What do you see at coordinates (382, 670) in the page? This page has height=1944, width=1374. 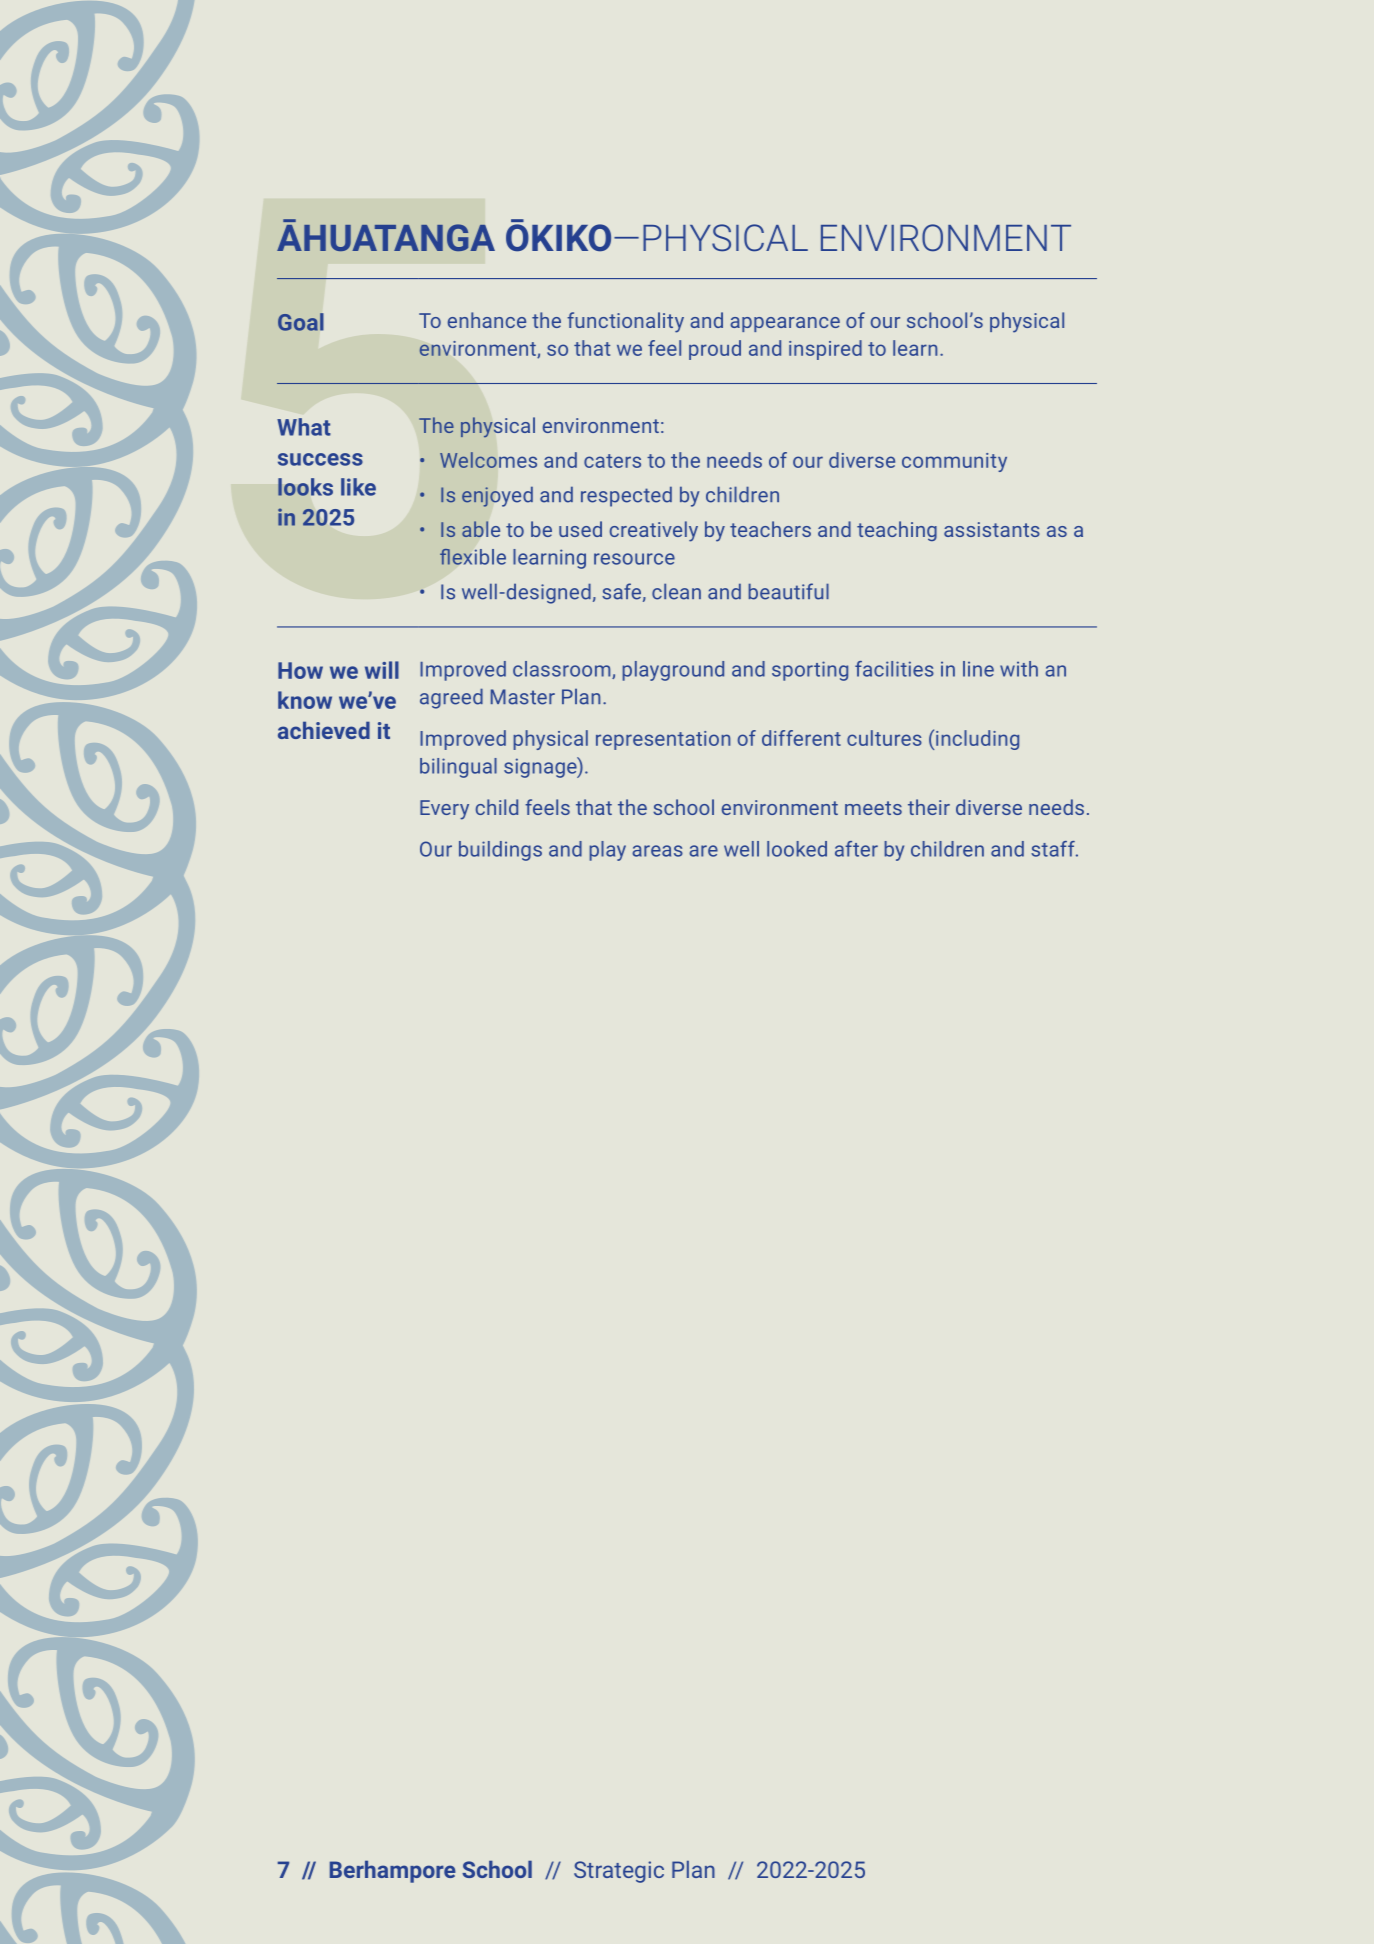 I see `will` at bounding box center [382, 670].
